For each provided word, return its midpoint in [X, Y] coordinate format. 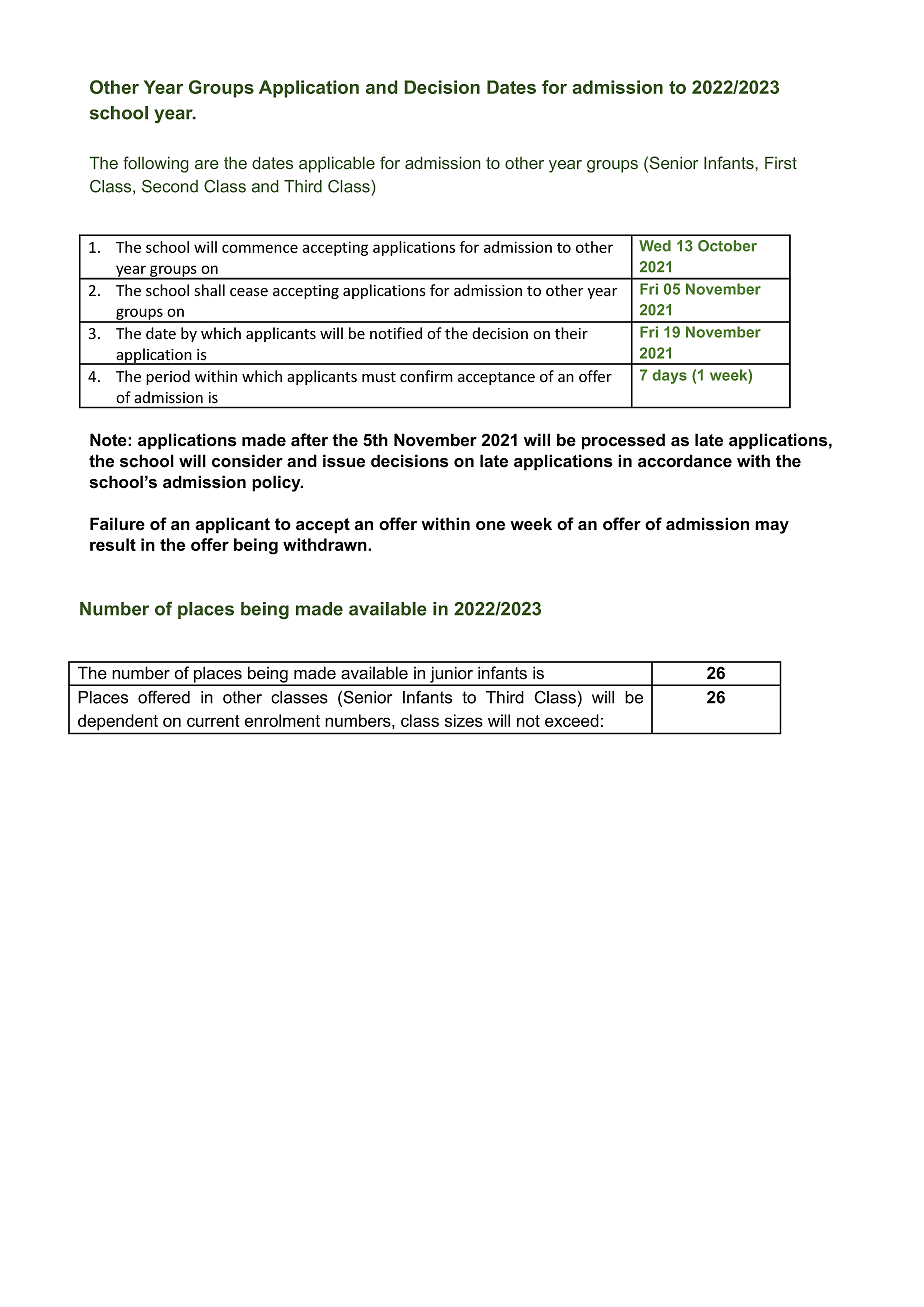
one [490, 526]
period [168, 377]
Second [170, 186]
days [670, 376]
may [772, 527]
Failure [117, 524]
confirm [426, 376]
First [781, 163]
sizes [464, 720]
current [213, 721]
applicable [337, 164]
